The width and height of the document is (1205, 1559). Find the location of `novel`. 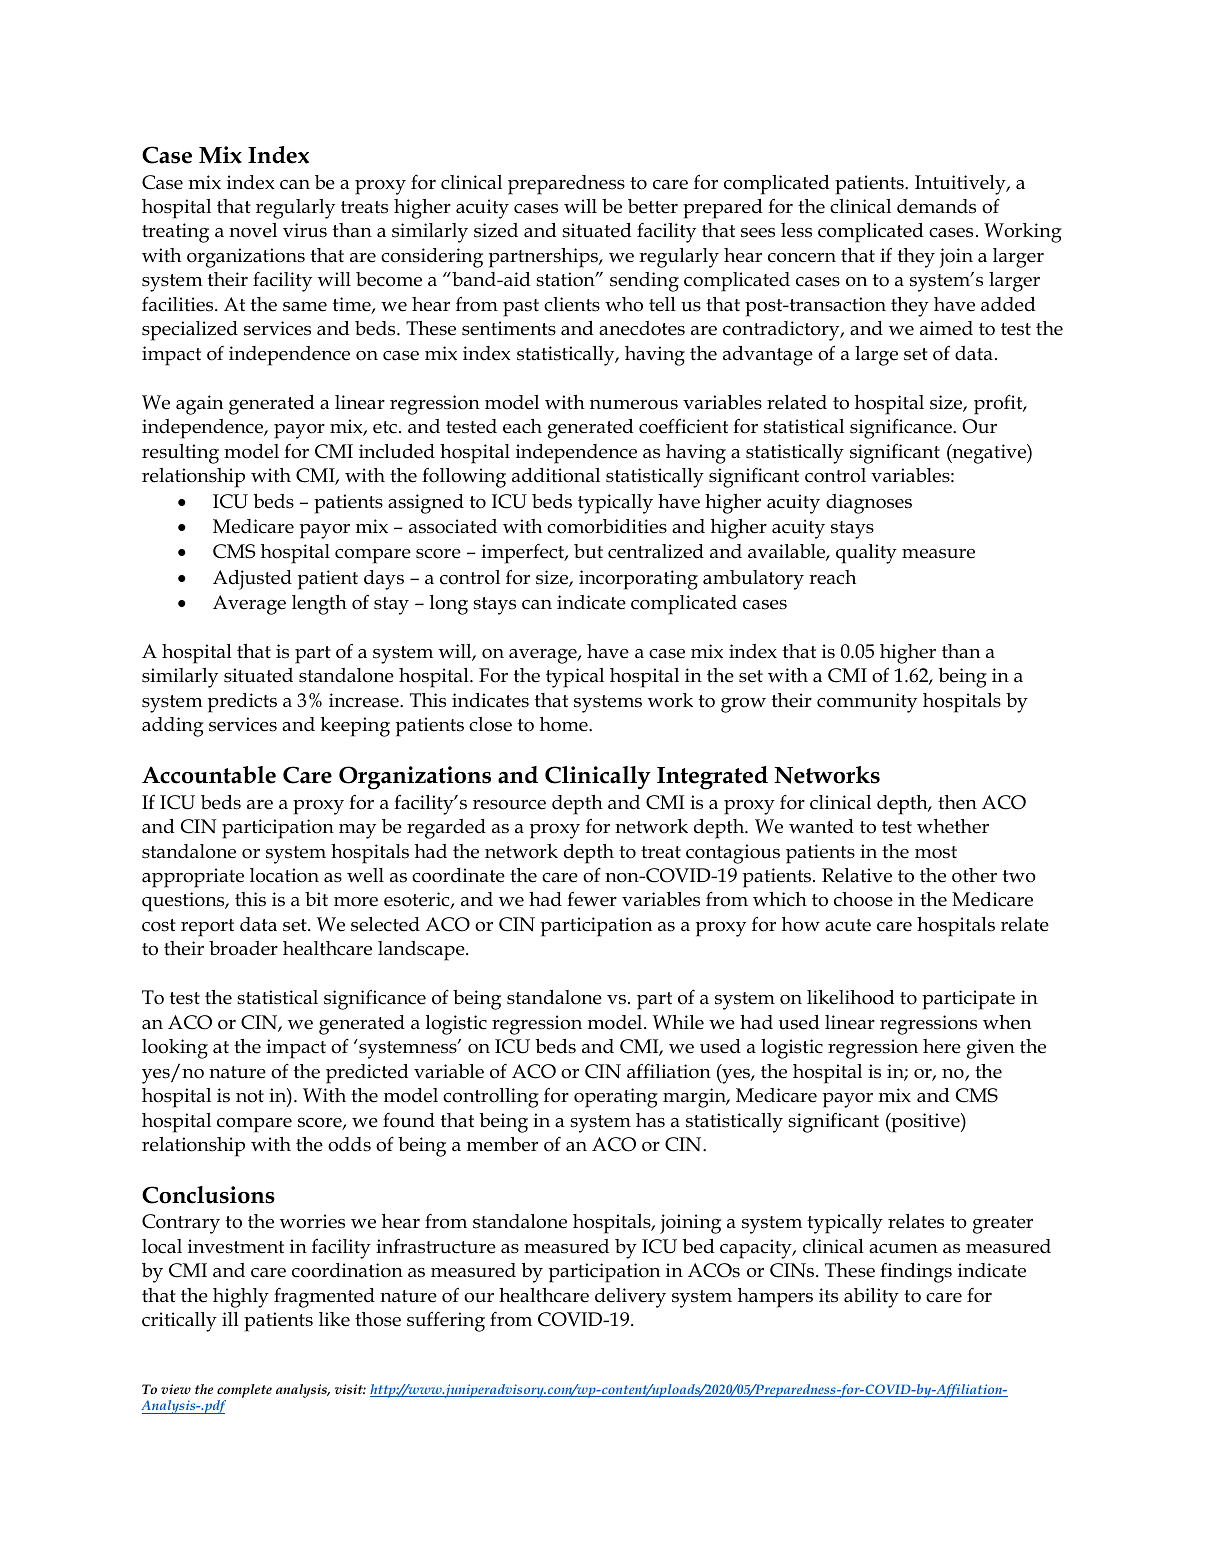

novel is located at coordinates (253, 230).
